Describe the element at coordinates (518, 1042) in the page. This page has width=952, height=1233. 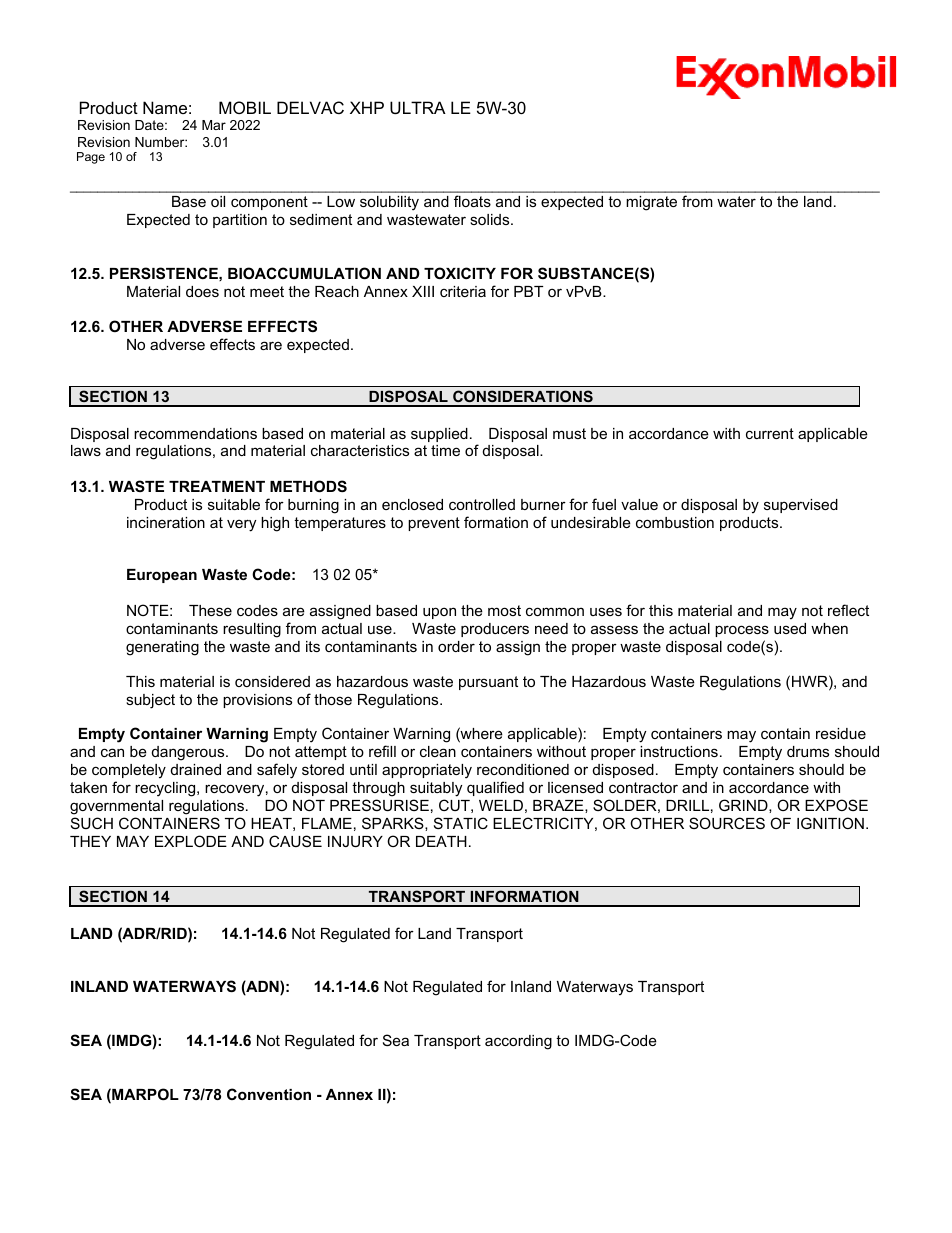
I see `according` at that location.
